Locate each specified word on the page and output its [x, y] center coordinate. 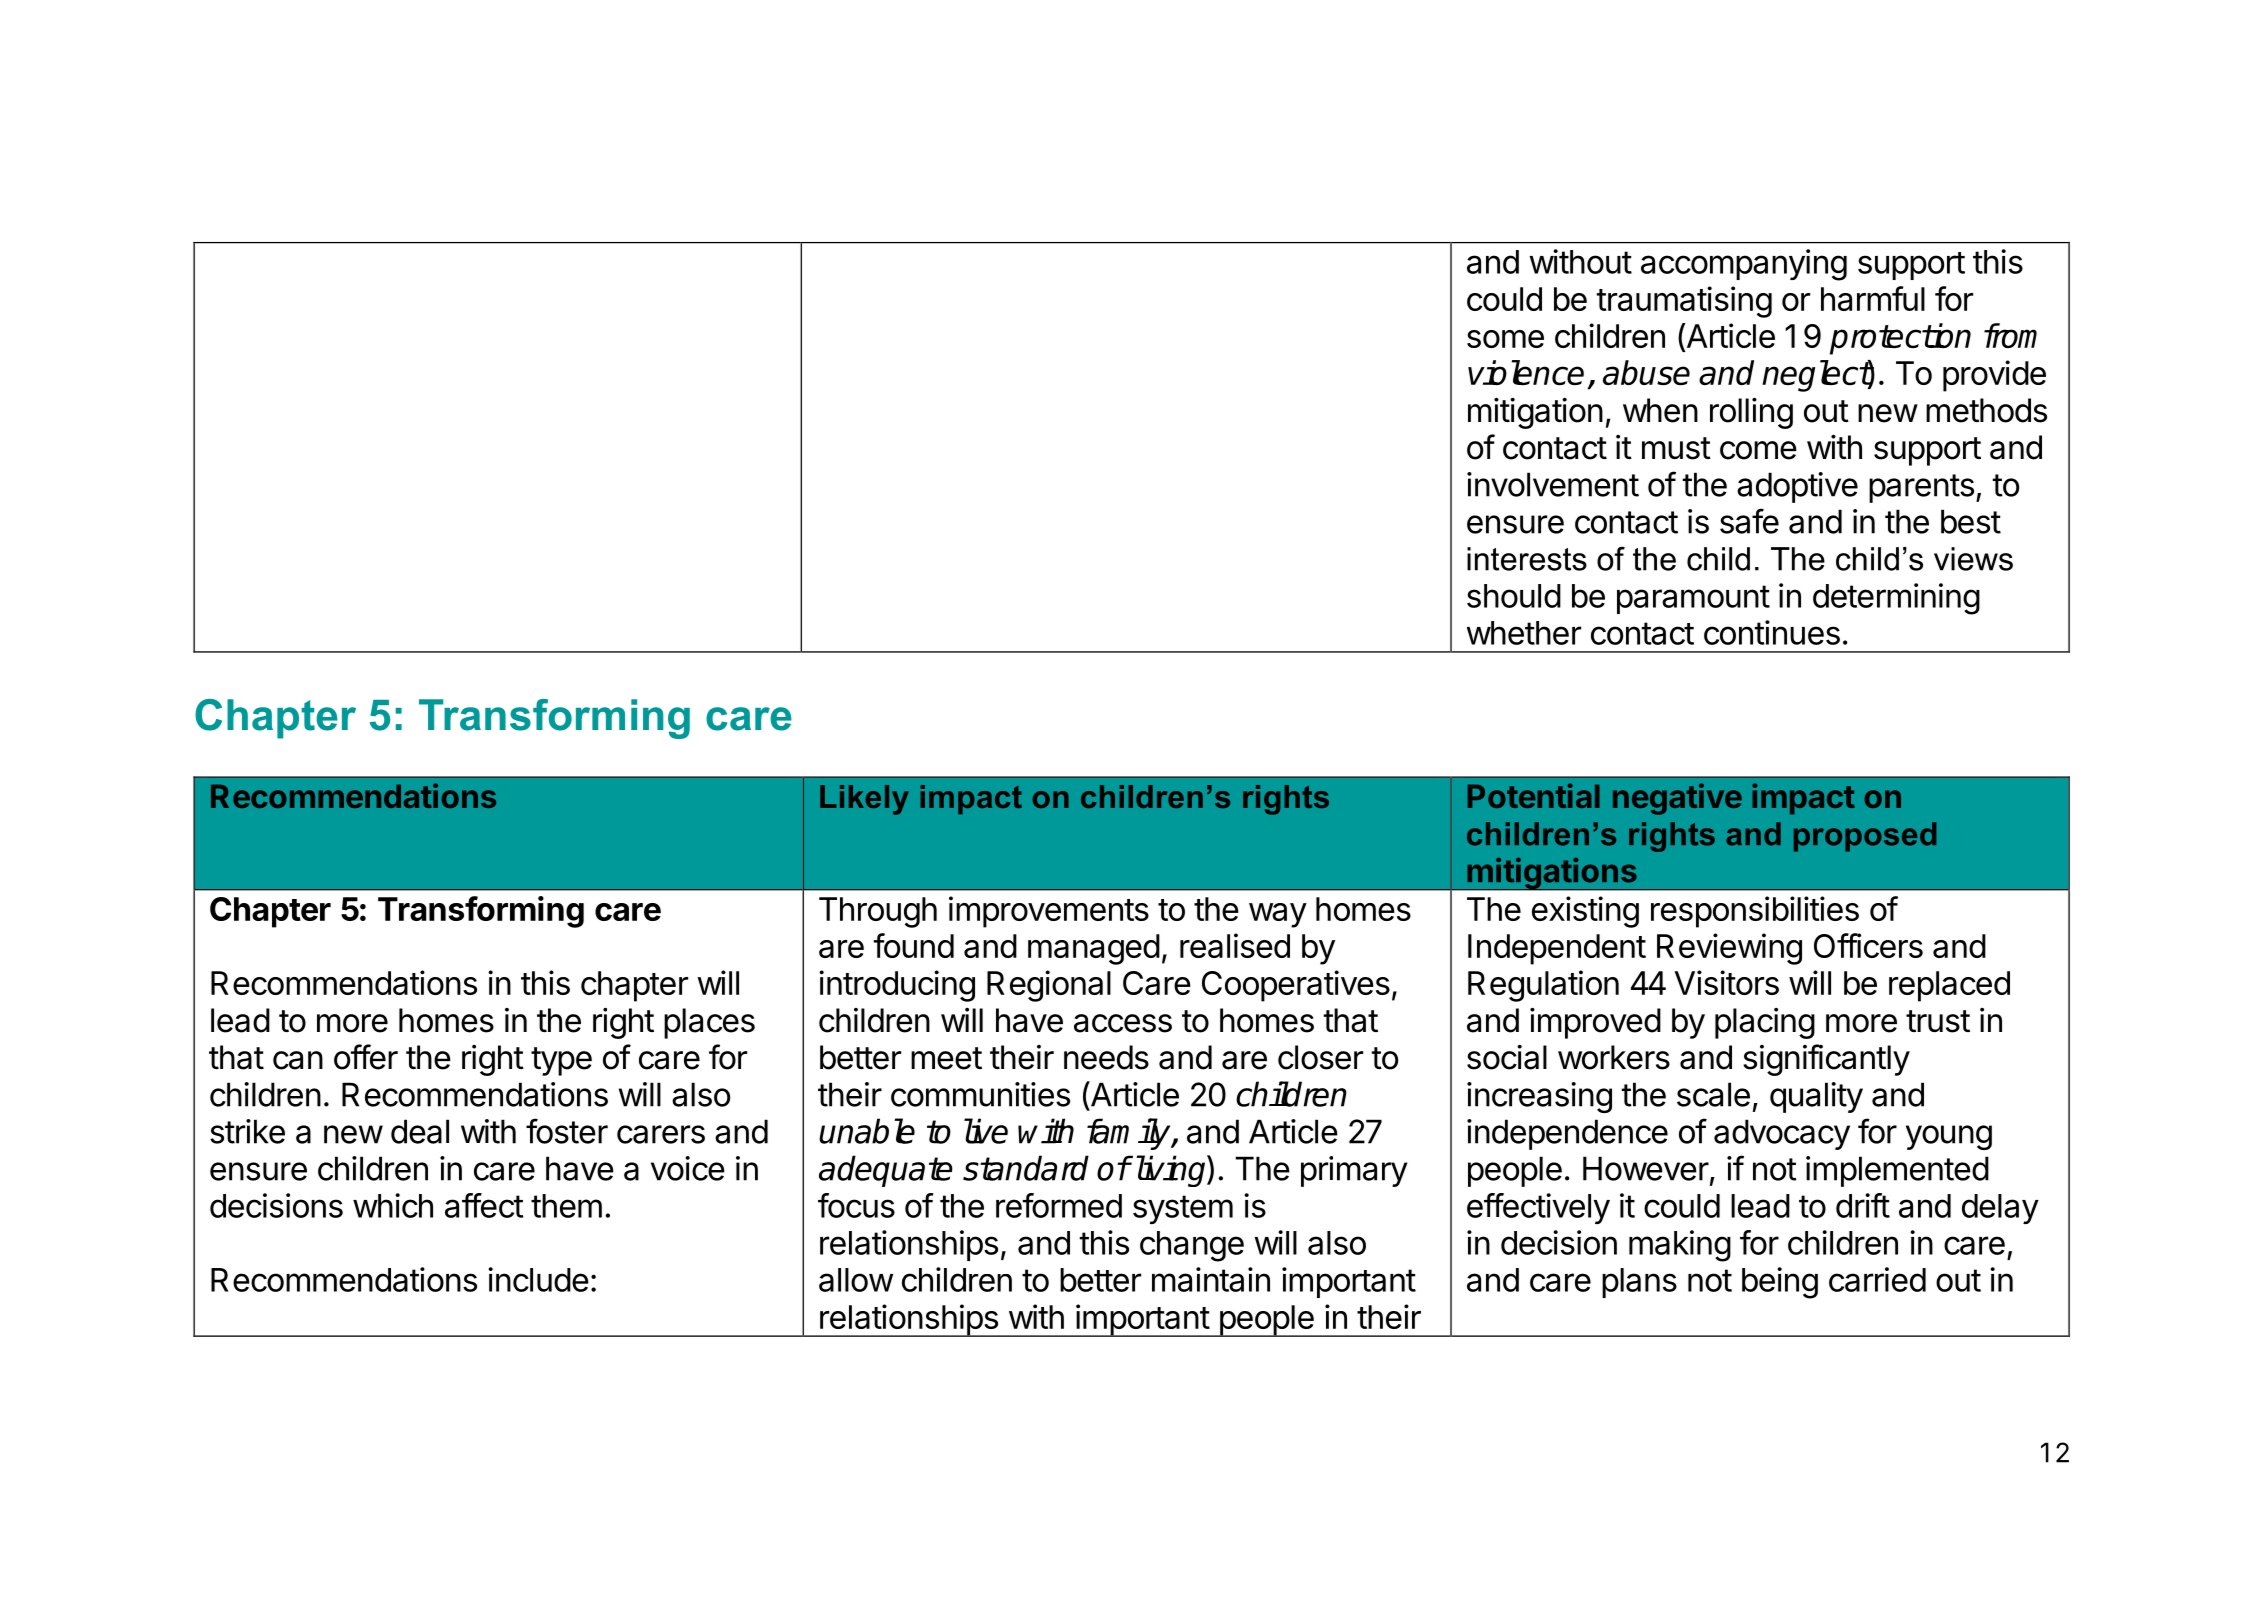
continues [1772, 632]
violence [1526, 372]
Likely [864, 800]
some [1505, 339]
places [709, 1023]
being [1780, 1283]
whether [1524, 633]
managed [1094, 949]
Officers [1868, 945]
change [1192, 1246]
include [538, 1279]
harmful [1873, 298]
